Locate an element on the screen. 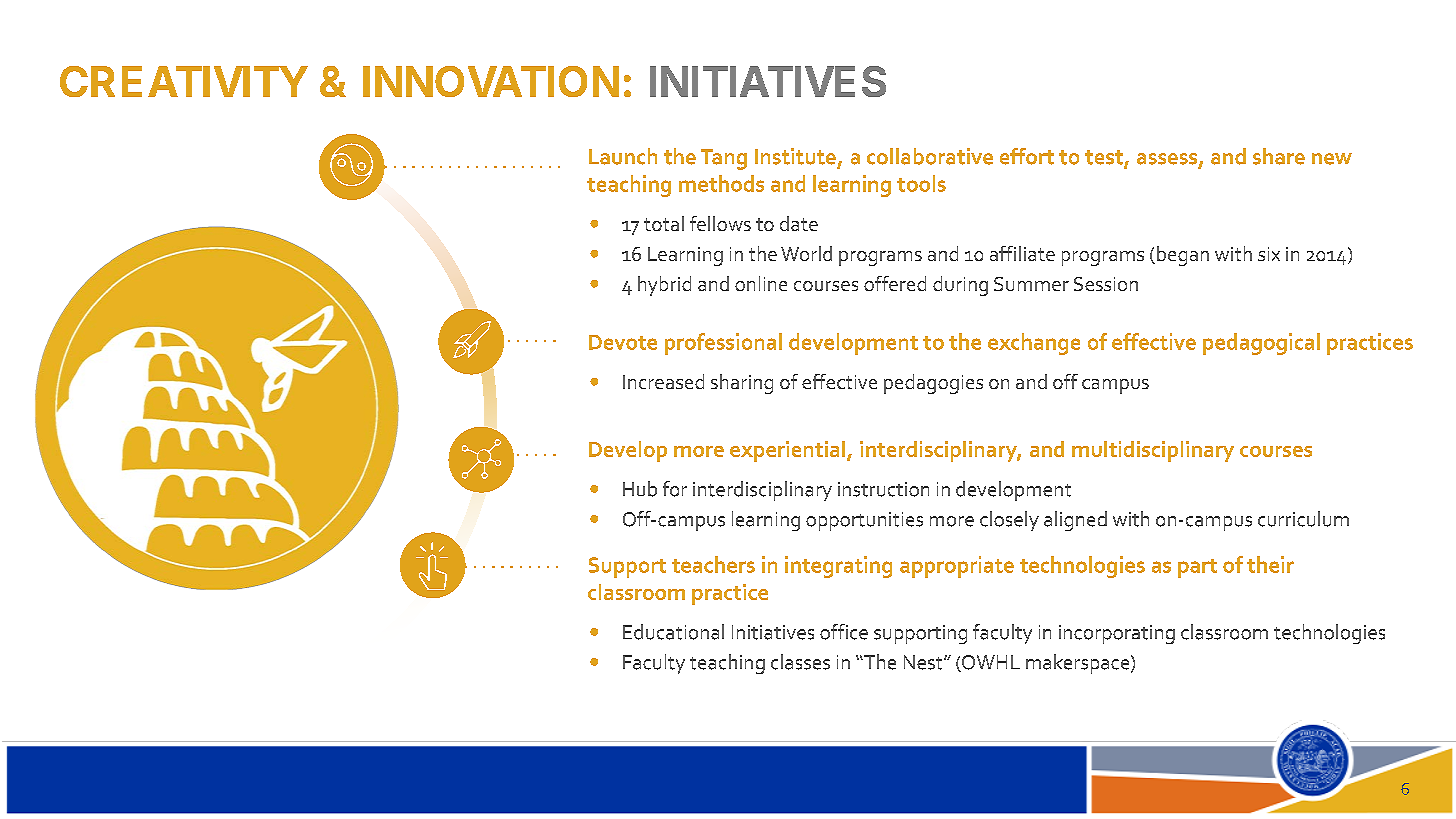  classes is located at coordinates (800, 662).
